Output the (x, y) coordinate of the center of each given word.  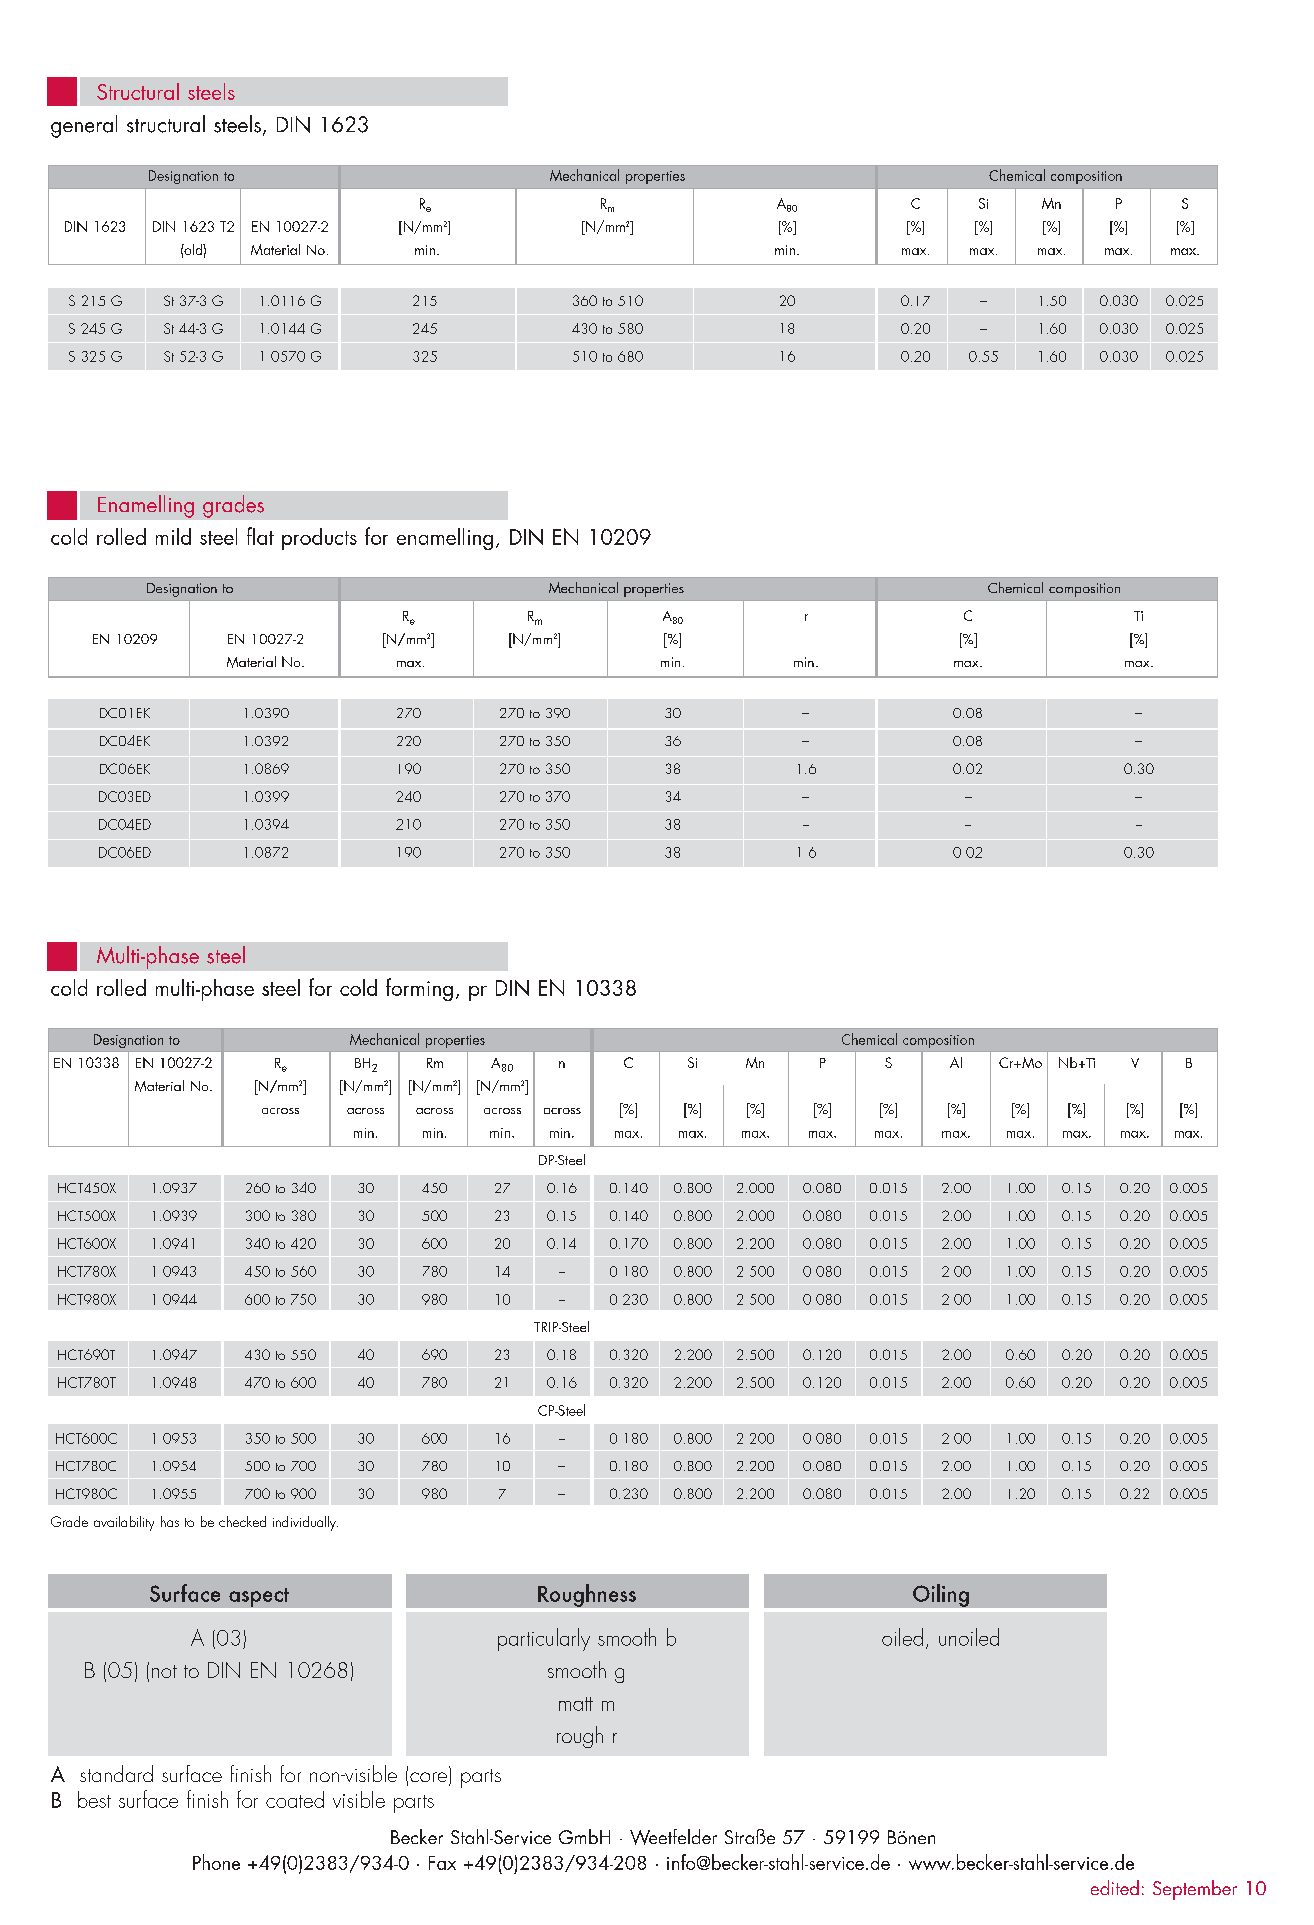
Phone (216, 1862)
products (319, 539)
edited (1115, 1887)
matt (576, 1704)
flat (260, 536)
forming (419, 989)
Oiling (941, 1595)
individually (305, 1523)
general (84, 126)
